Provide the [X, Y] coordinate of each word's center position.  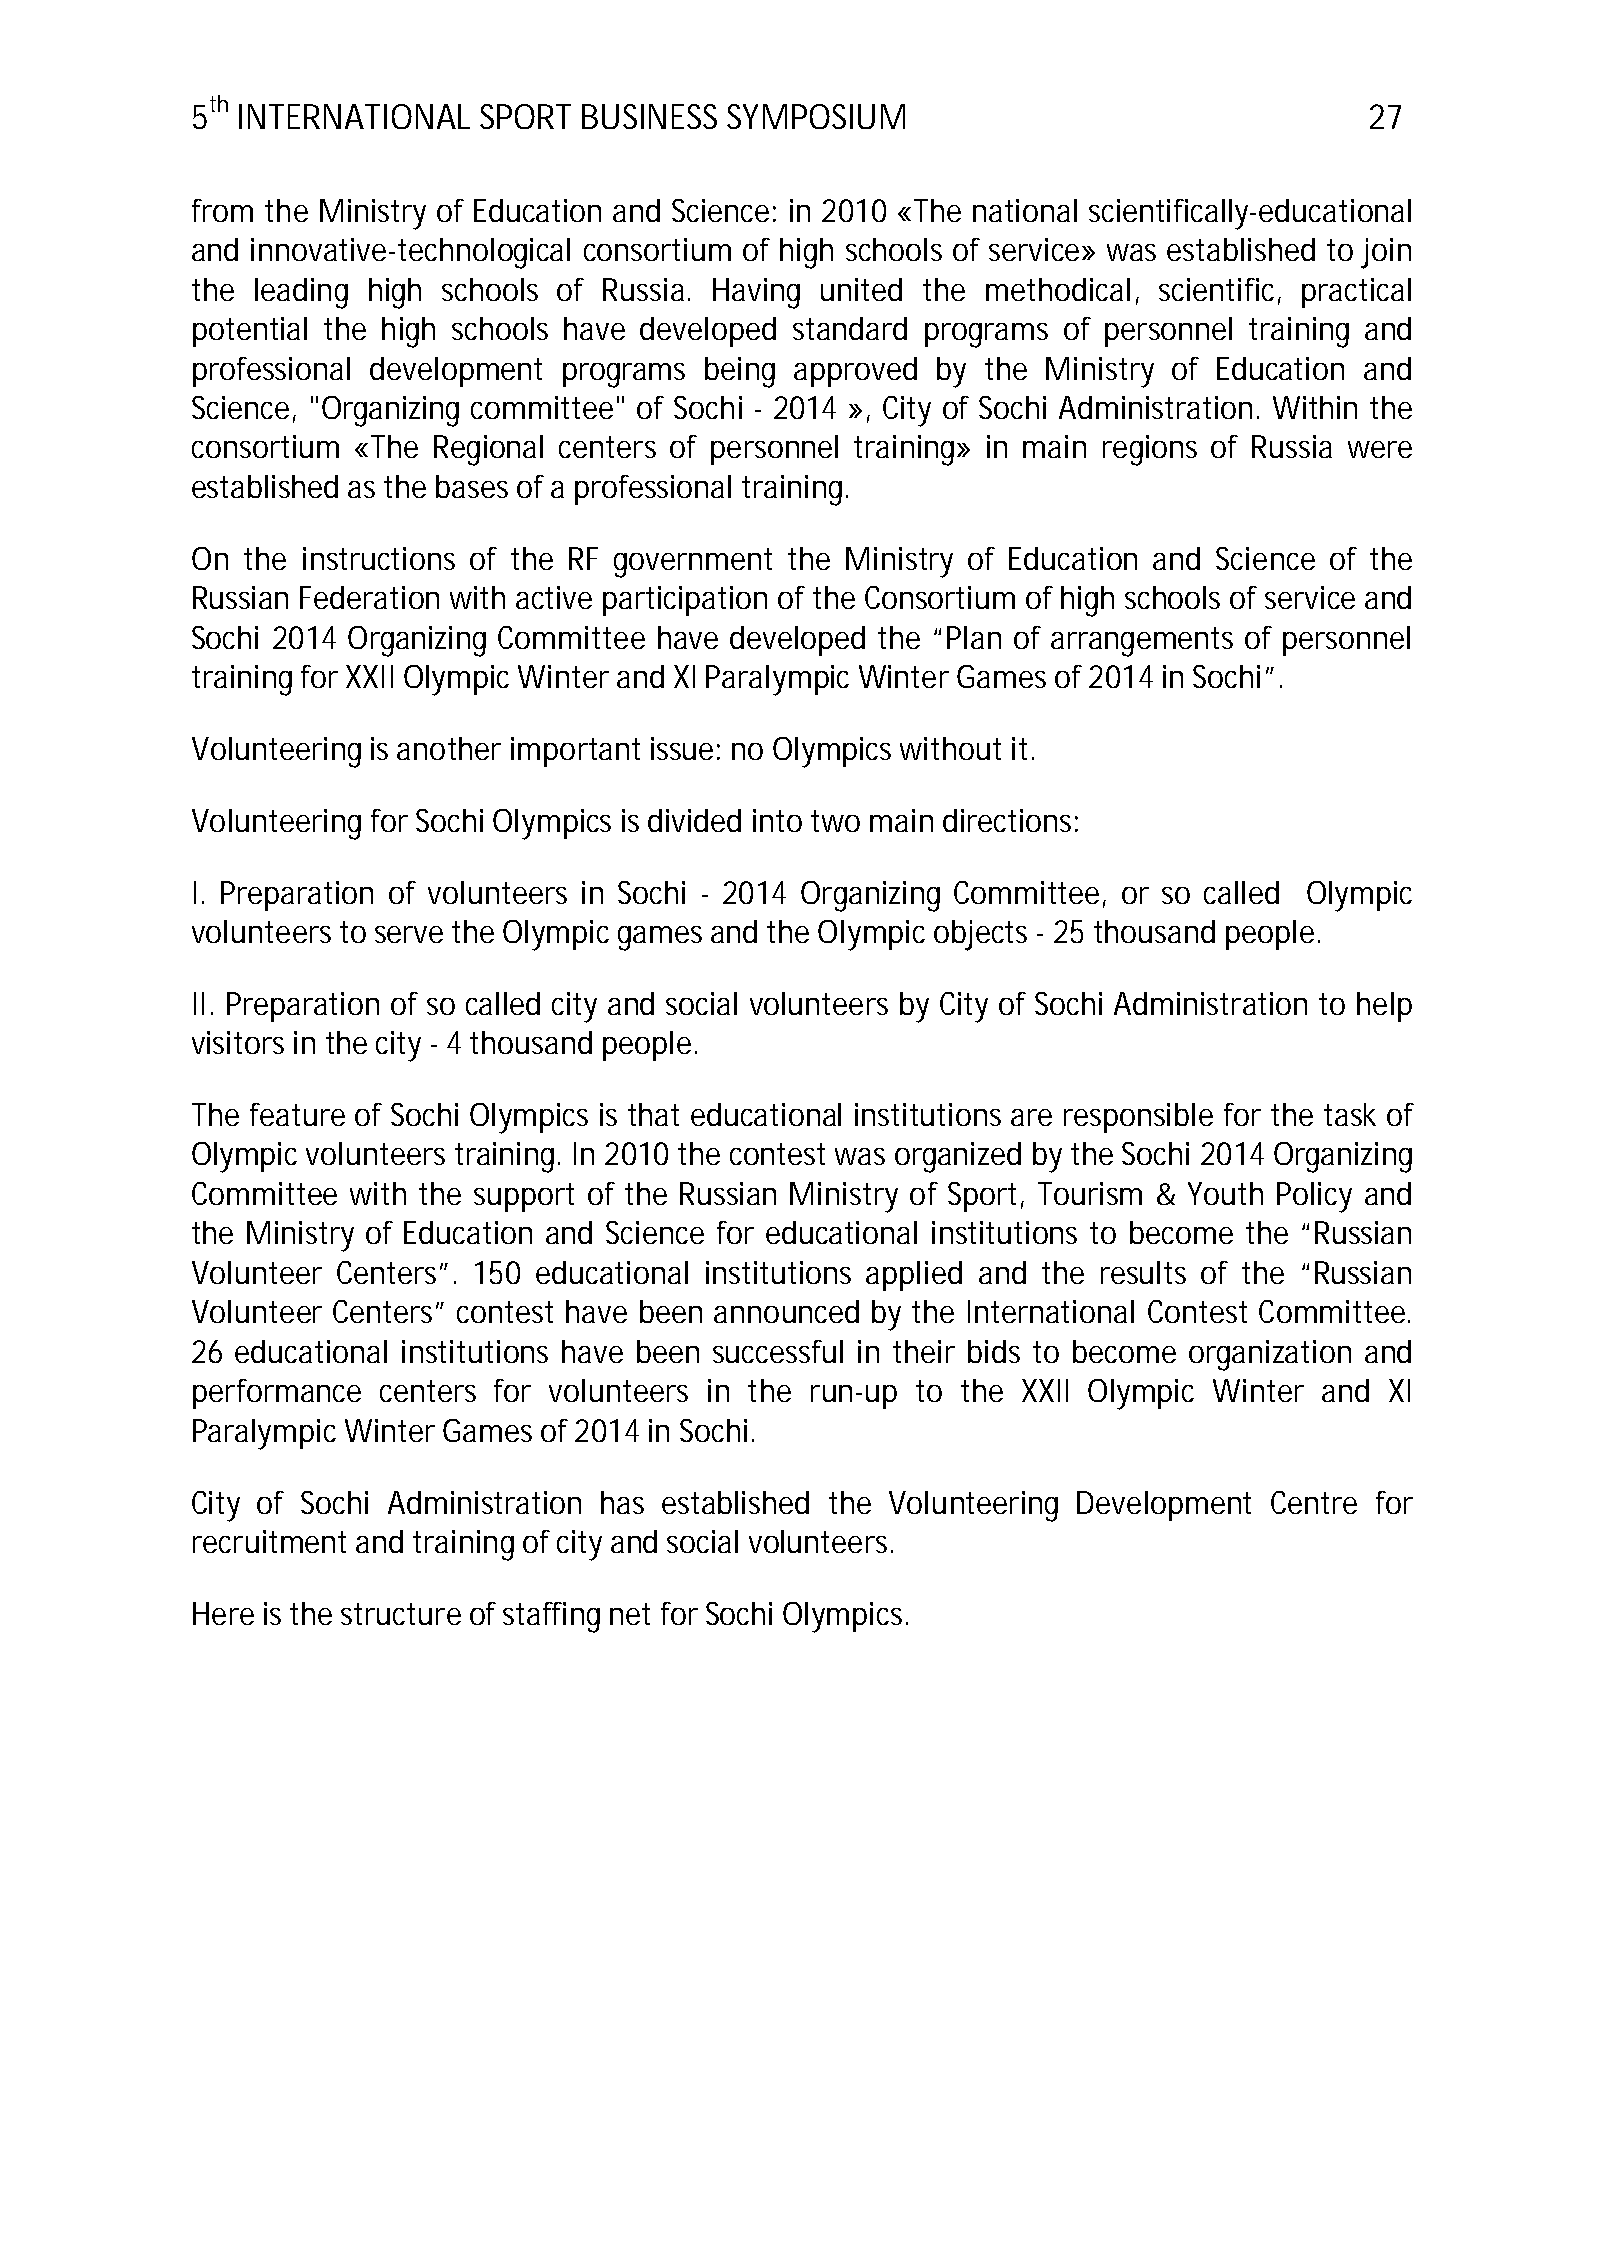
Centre [1314, 1502]
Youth [1225, 1193]
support [524, 1197]
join [1386, 253]
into [777, 820]
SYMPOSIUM [816, 116]
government [693, 563]
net [630, 1614]
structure [401, 1614]
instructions [379, 558]
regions [1150, 450]
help [1384, 1007]
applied [914, 1276]
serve [409, 934]
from [222, 210]
